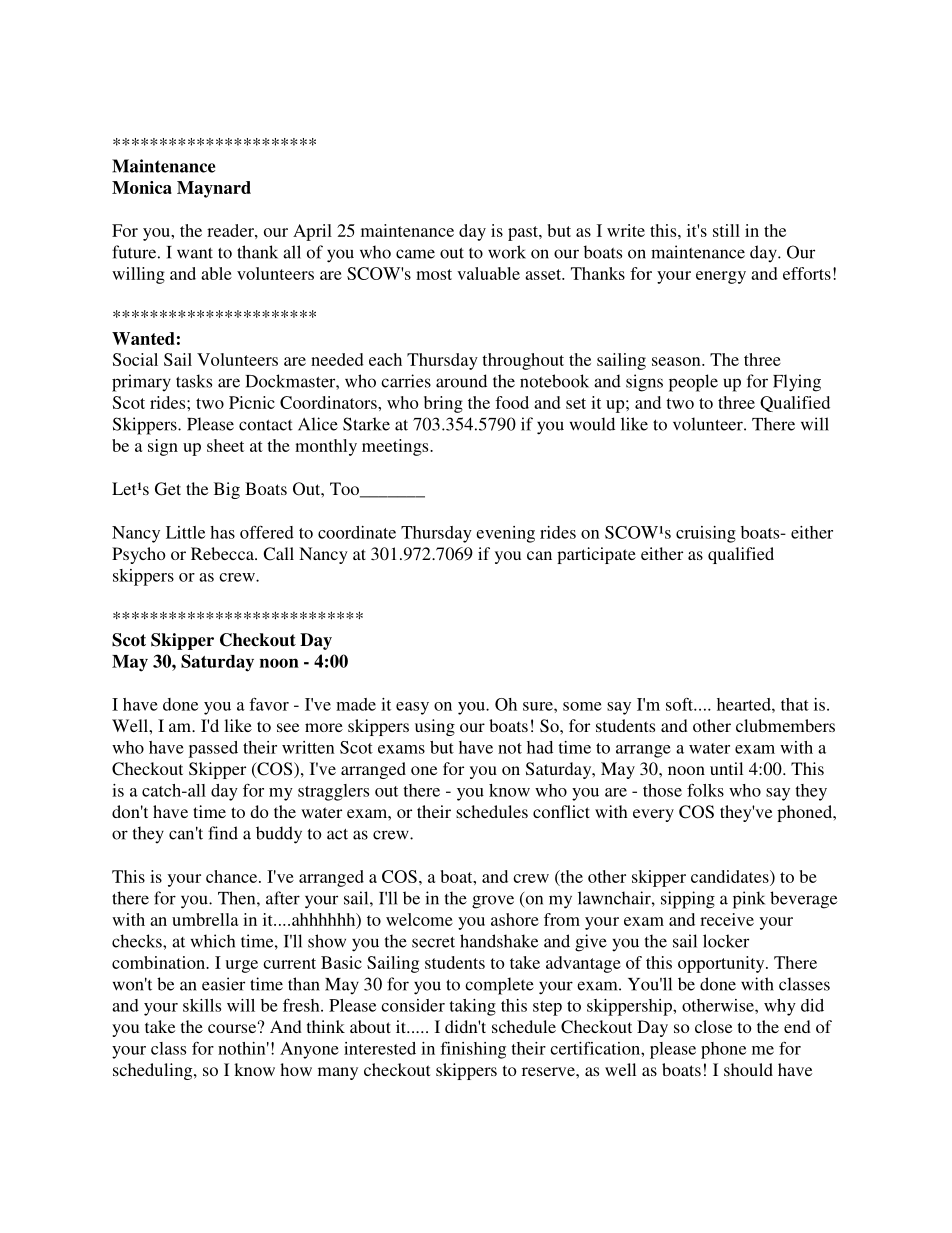 The image size is (952, 1233). I want to click on candidates, so click(731, 876).
